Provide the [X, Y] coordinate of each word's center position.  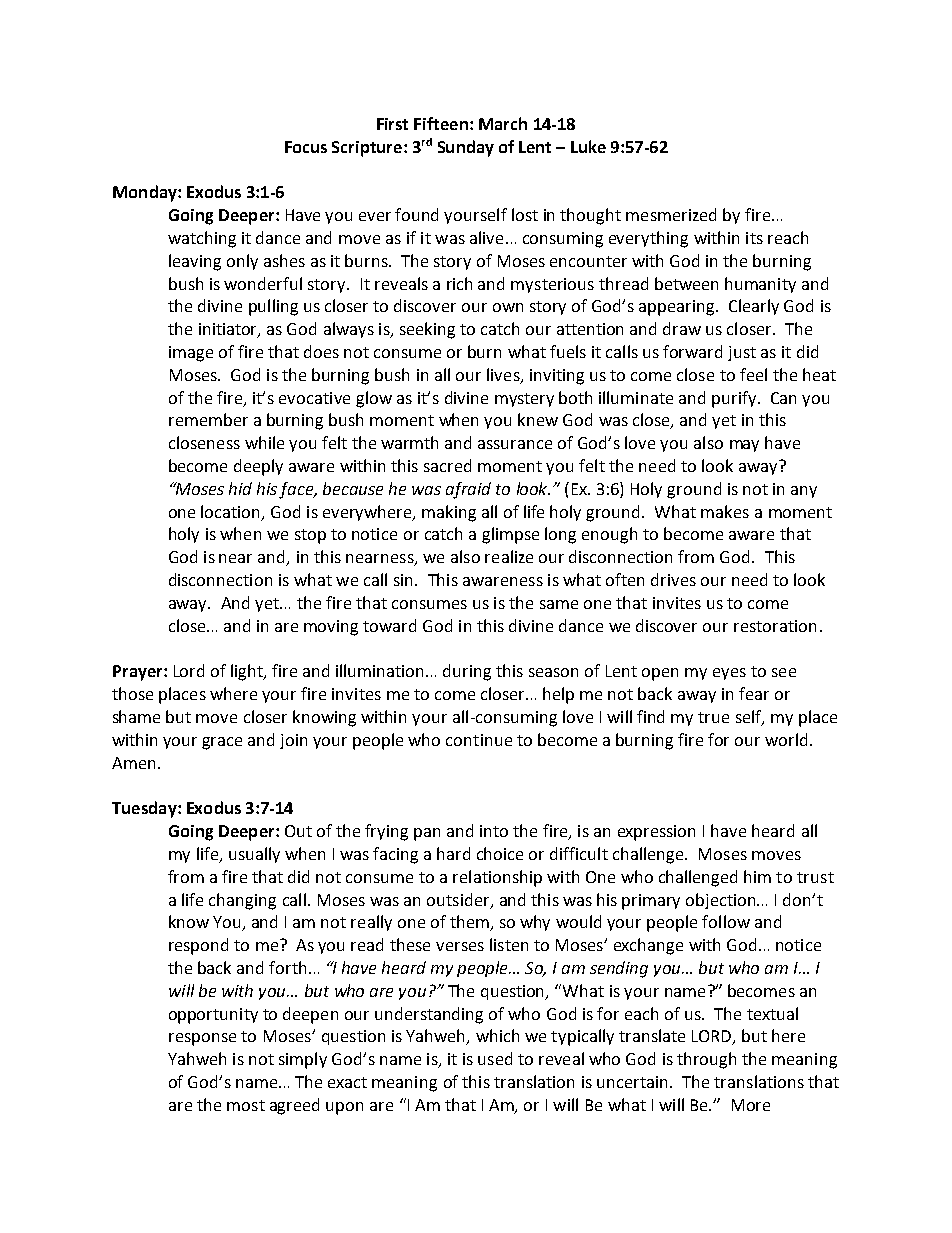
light [248, 672]
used [495, 1058]
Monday [146, 193]
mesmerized [671, 214]
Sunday [466, 148]
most [246, 1105]
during [467, 672]
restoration [775, 626]
